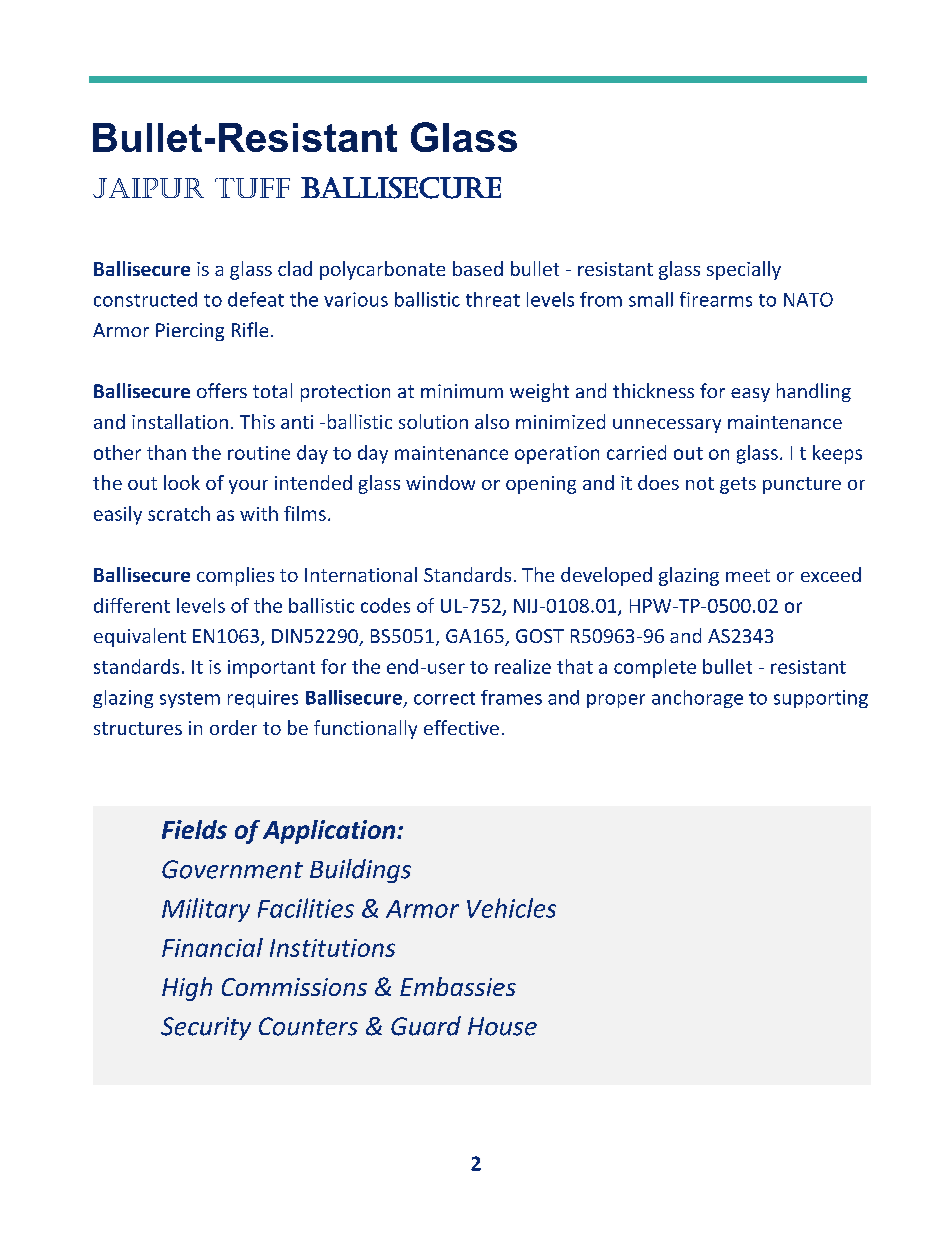 The image size is (952, 1233). Describe the element at coordinates (458, 986) in the document. I see `Embassies` at that location.
